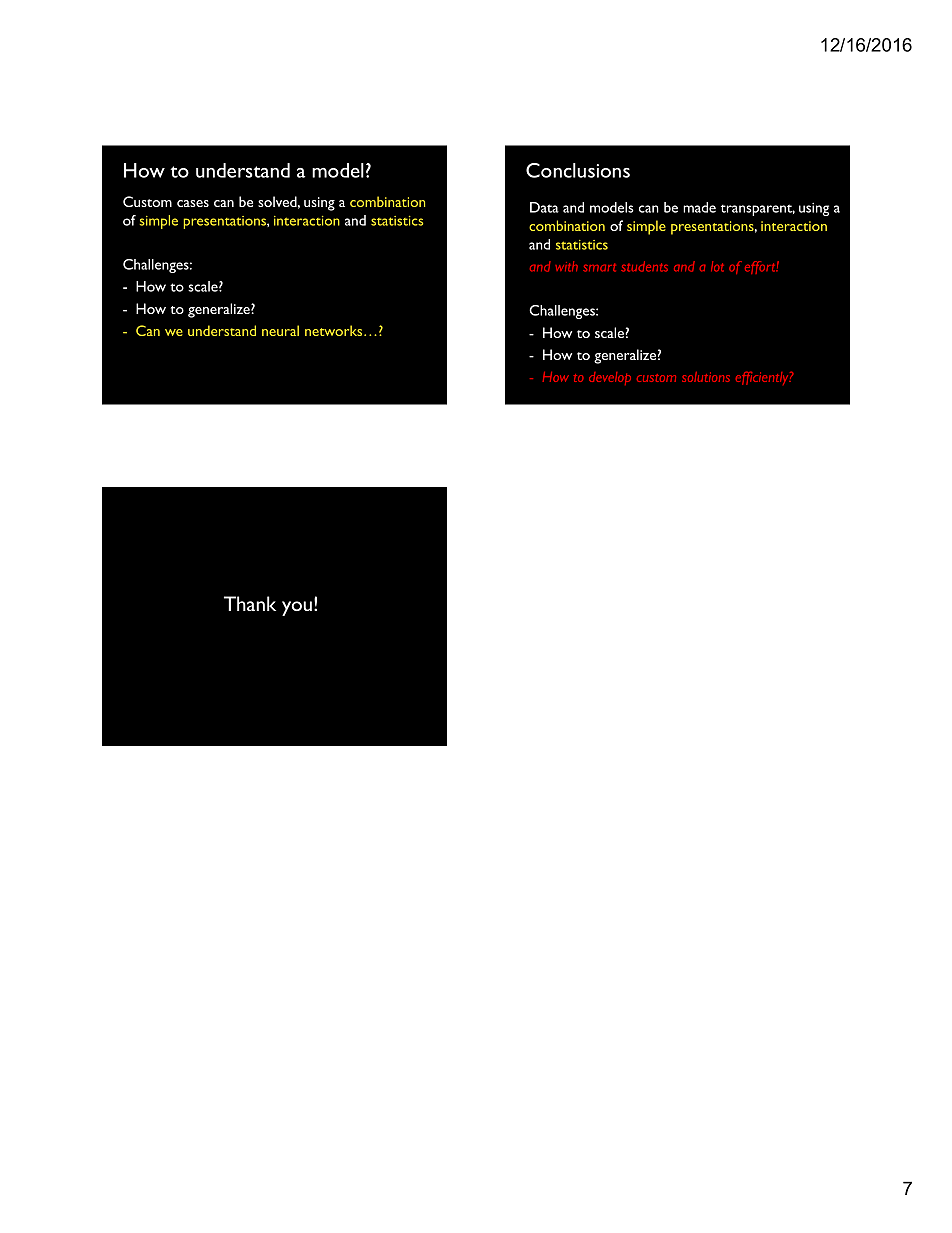  Describe the element at coordinates (699, 207) in the document. I see `made` at that location.
